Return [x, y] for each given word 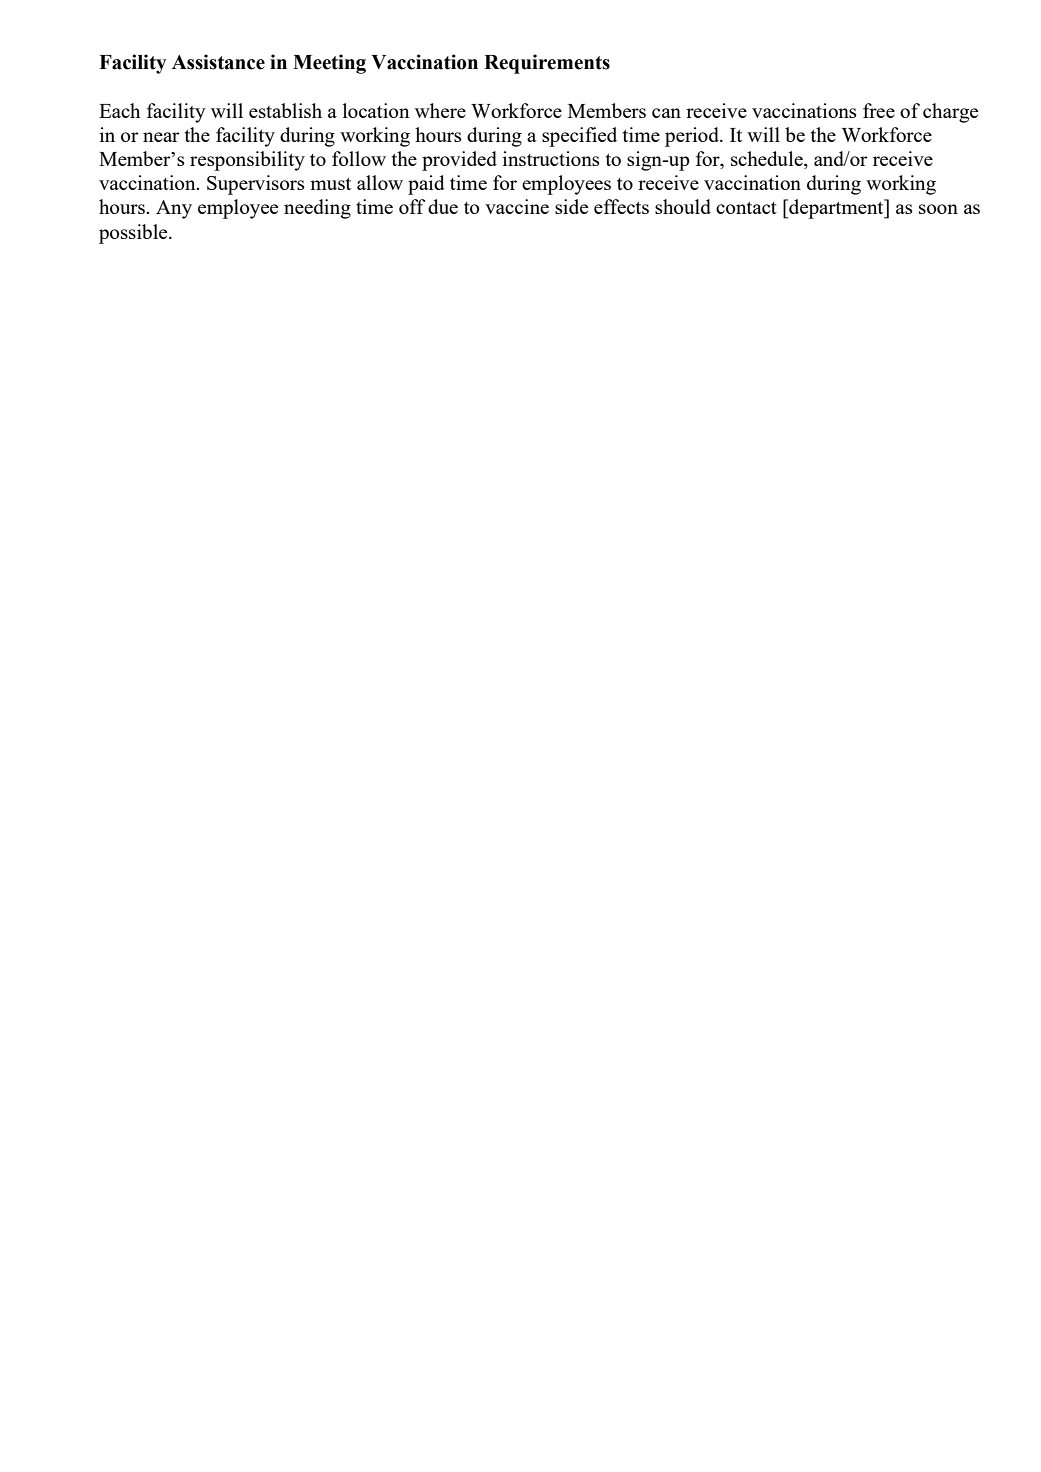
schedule [768, 160]
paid [426, 185]
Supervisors [255, 185]
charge [950, 113]
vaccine [517, 206]
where [440, 110]
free [879, 110]
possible [134, 234]
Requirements [547, 64]
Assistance [218, 62]
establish [285, 110]
